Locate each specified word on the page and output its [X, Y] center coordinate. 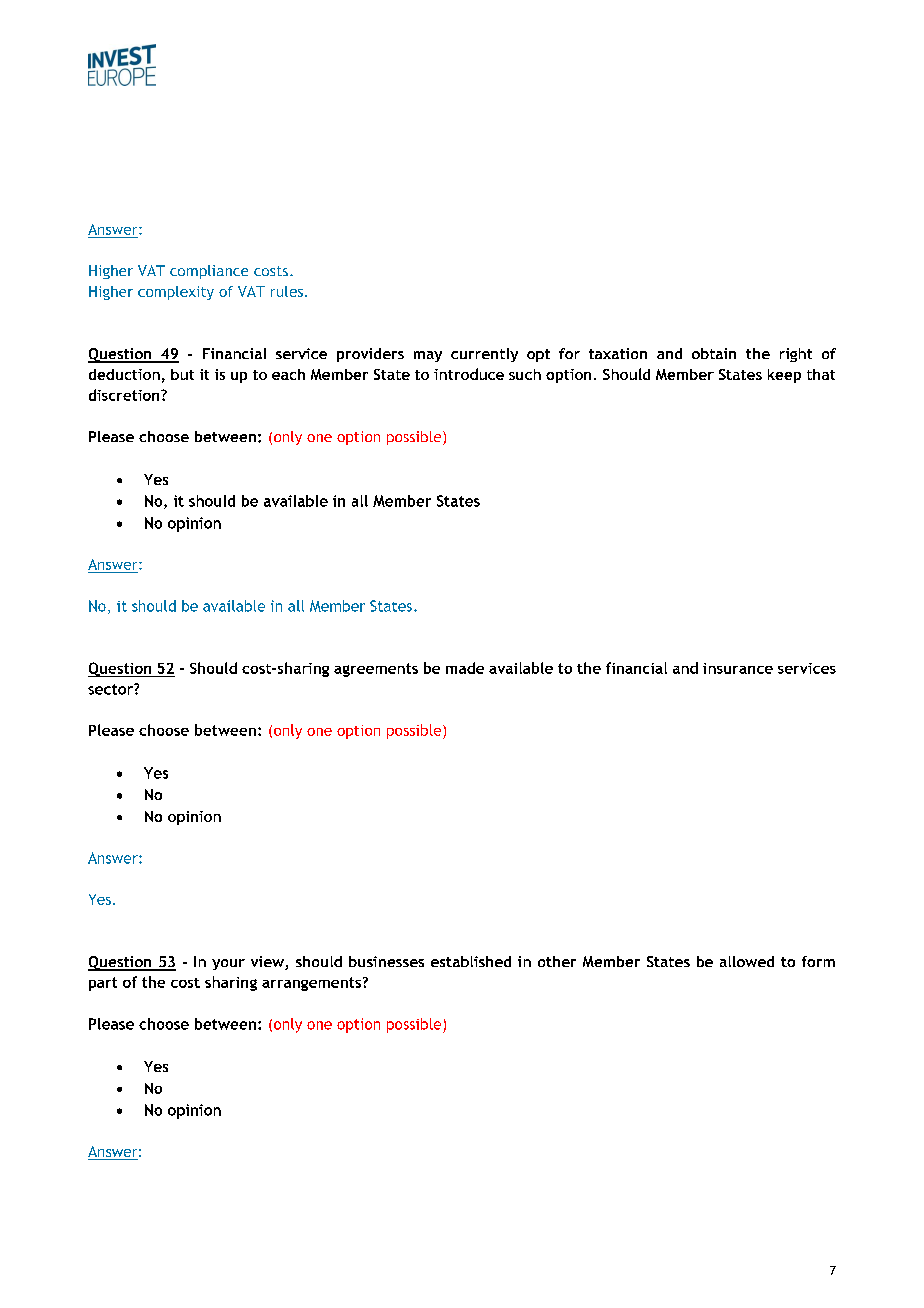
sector [111, 689]
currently [484, 355]
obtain [714, 353]
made [465, 668]
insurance [738, 668]
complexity [176, 293]
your [228, 964]
